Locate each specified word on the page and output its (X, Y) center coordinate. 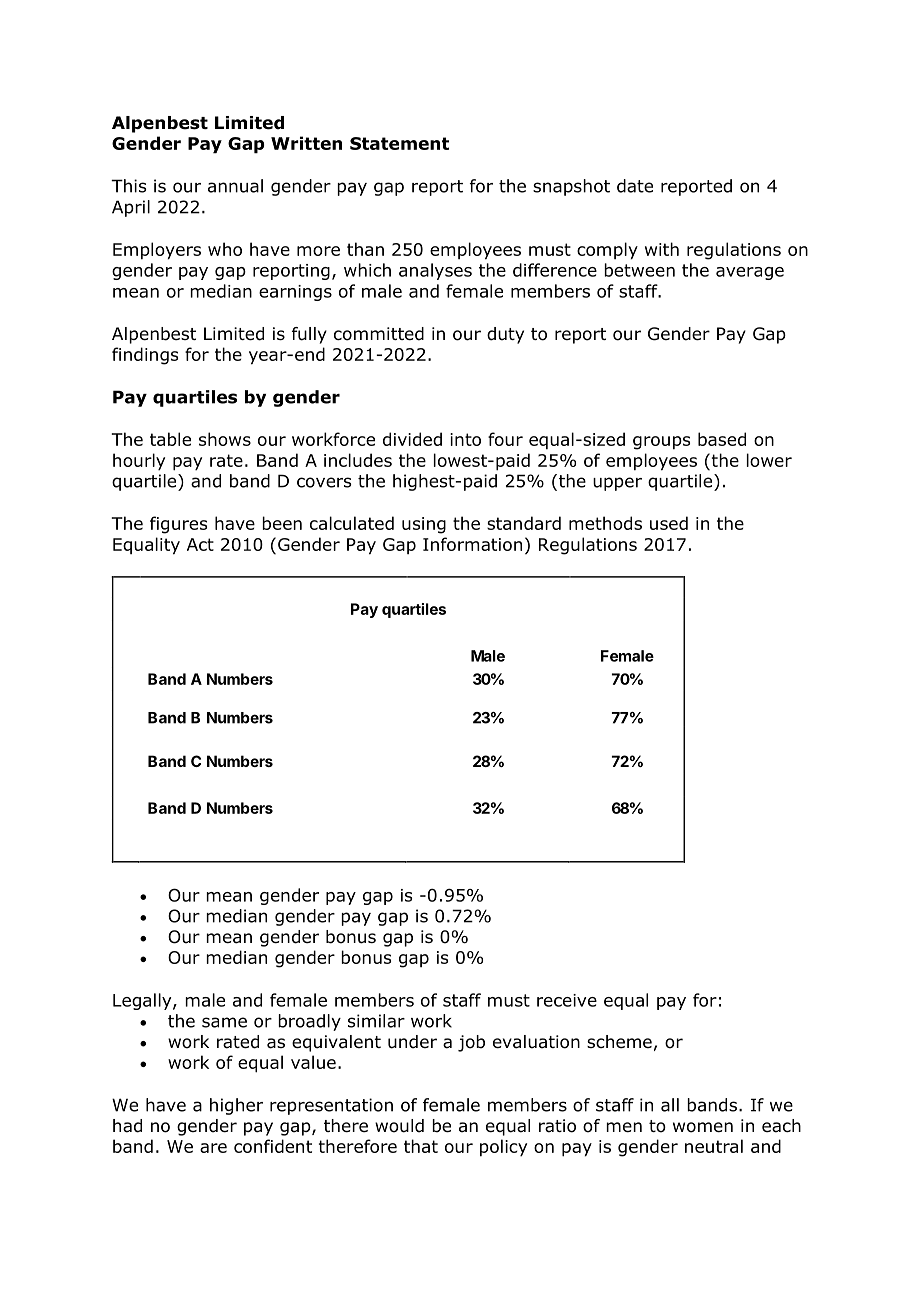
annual (235, 186)
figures (178, 525)
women (703, 1127)
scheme (619, 1041)
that (421, 1146)
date (635, 186)
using (424, 525)
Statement (399, 143)
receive (567, 1000)
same (224, 1022)
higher (236, 1106)
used (669, 523)
